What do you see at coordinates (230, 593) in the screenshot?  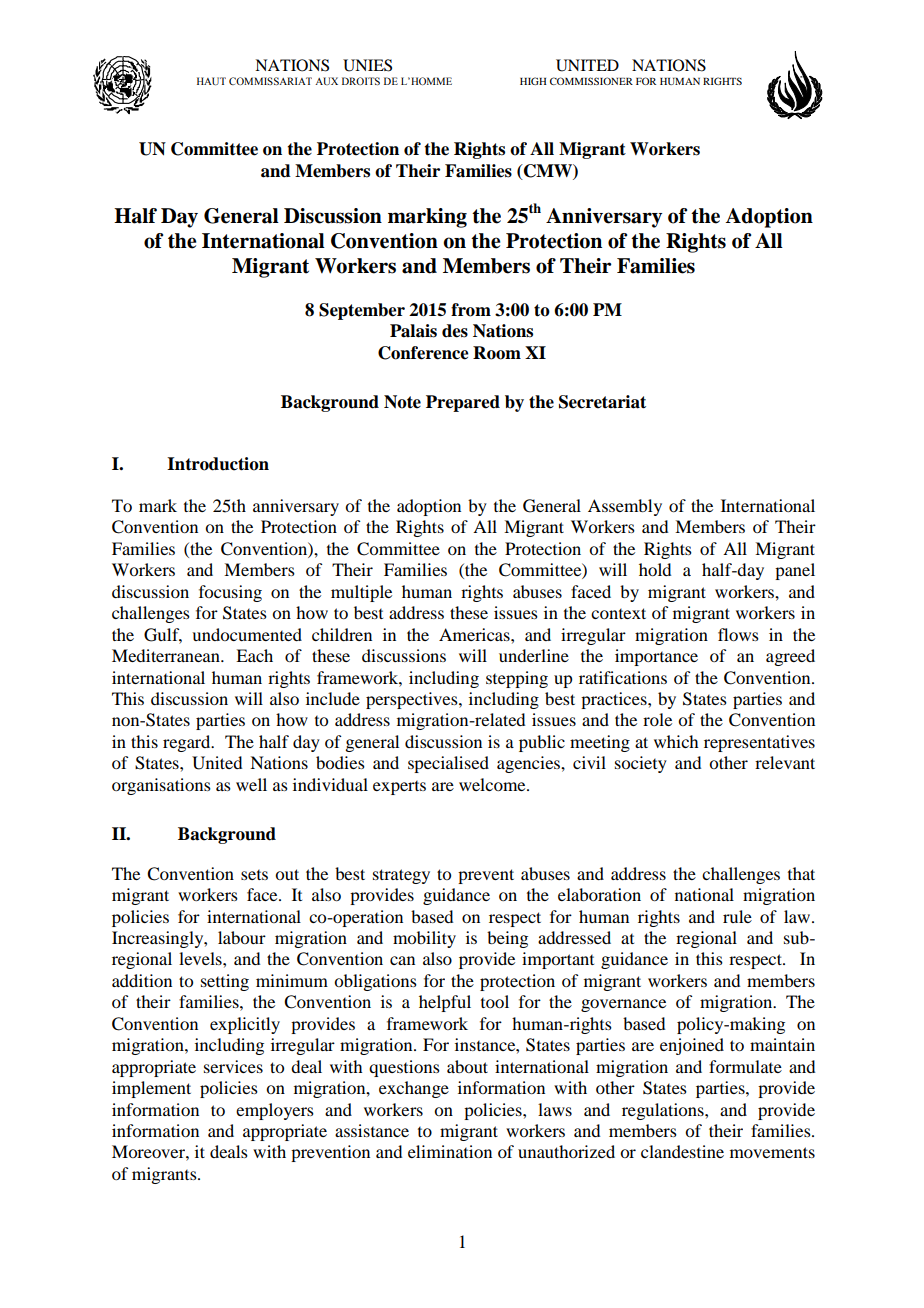 I see `focusing` at bounding box center [230, 593].
